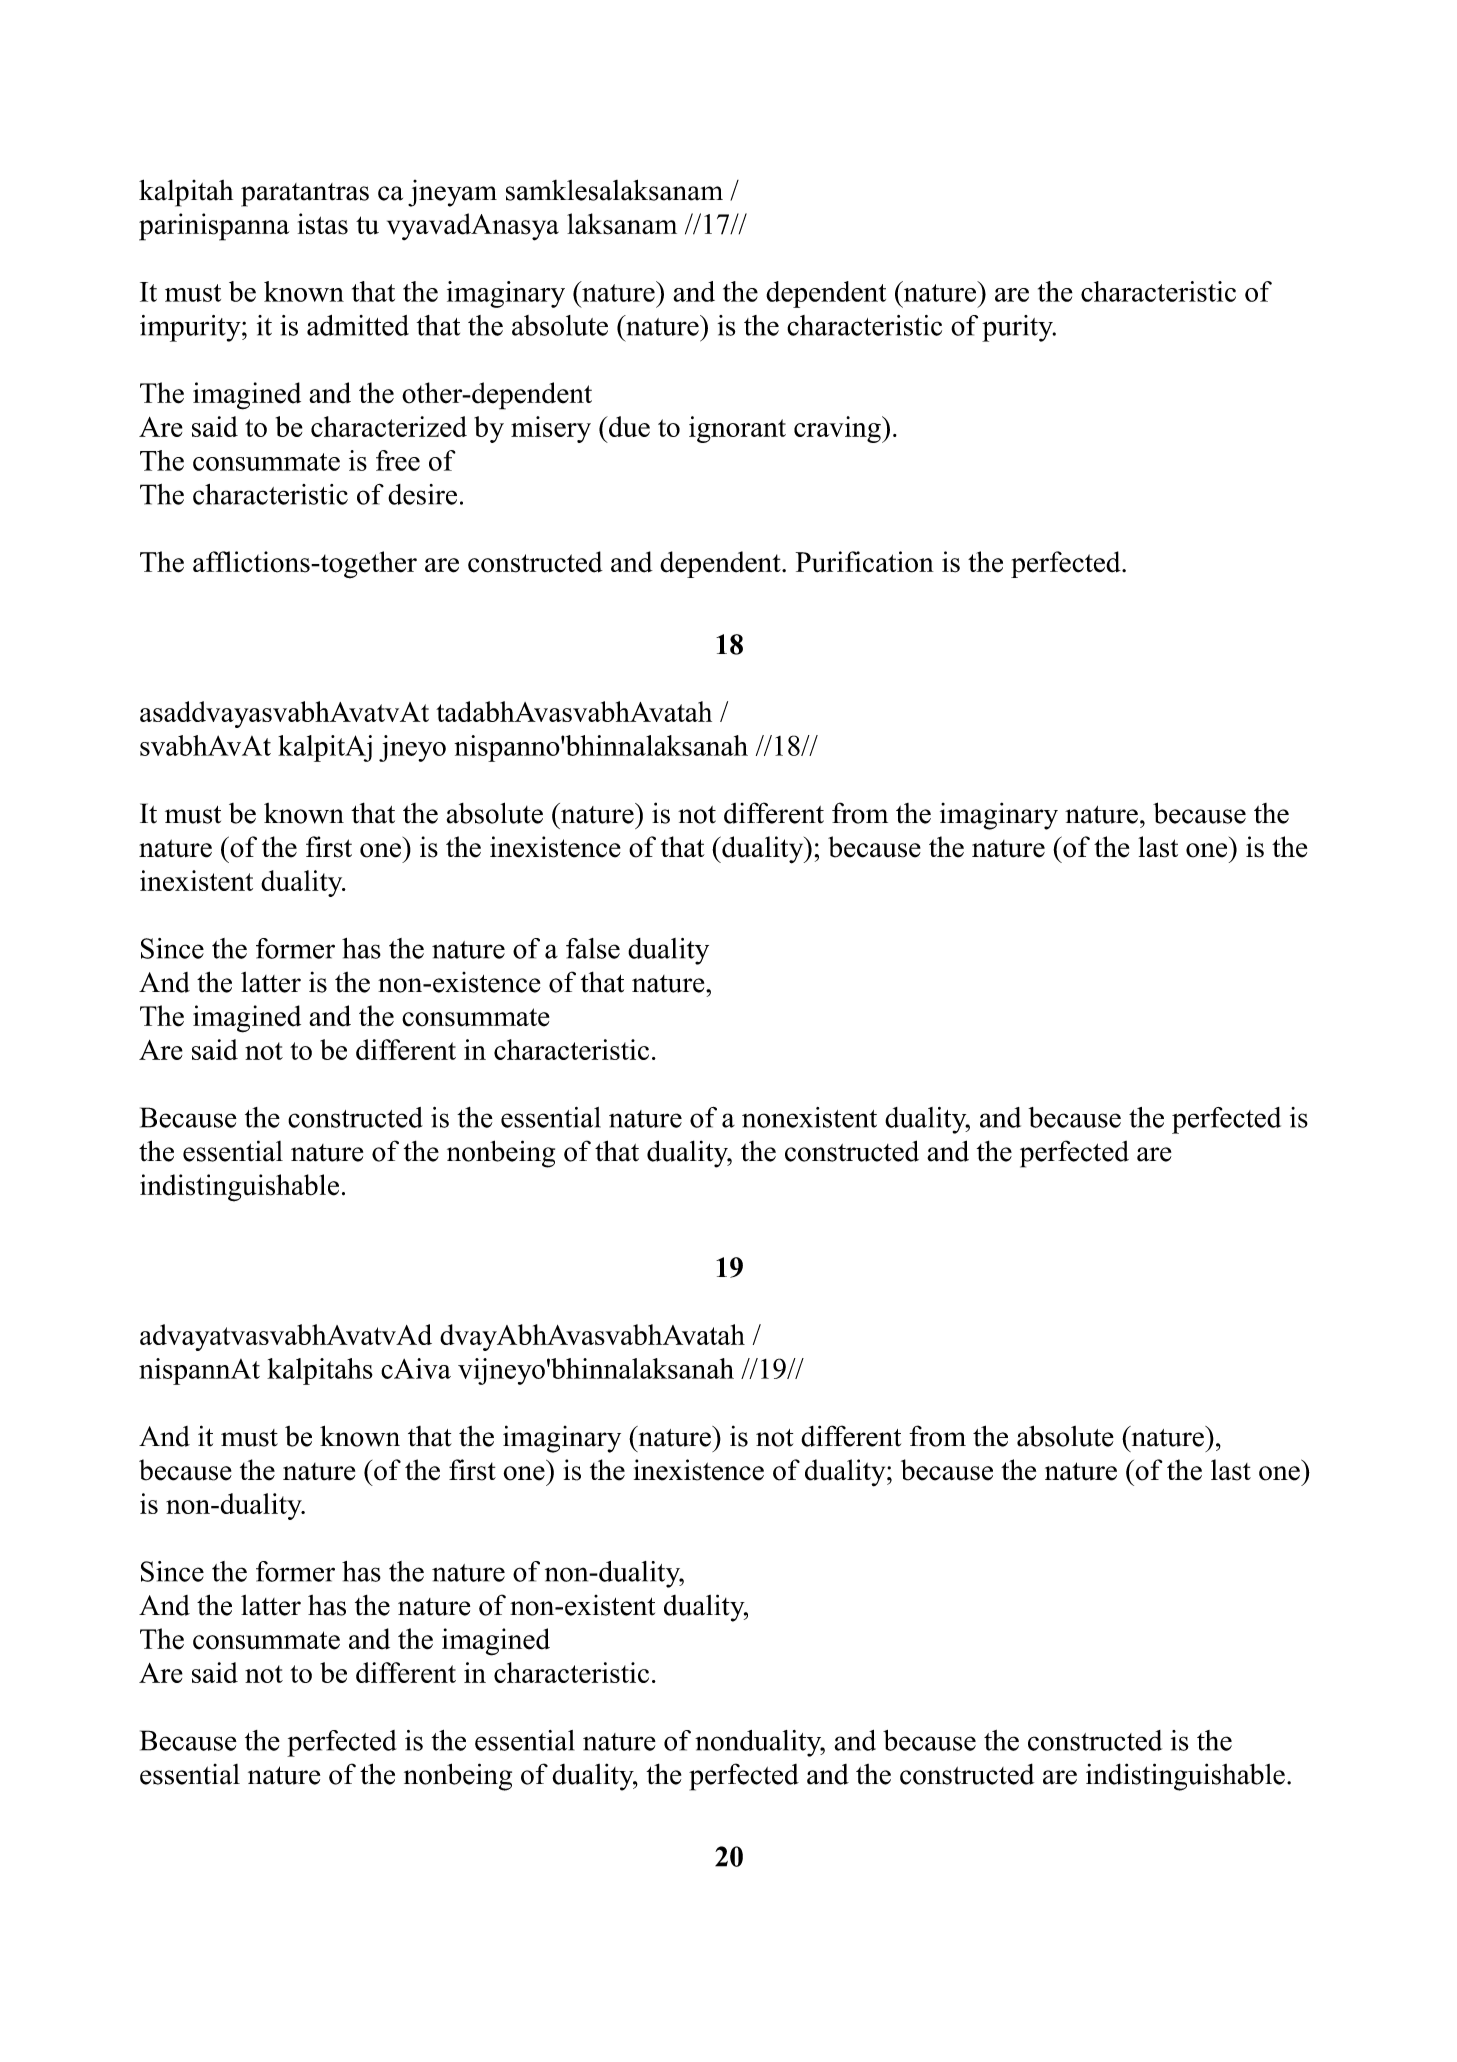 The width and height of the image is (1457, 2062). What do you see at coordinates (737, 429) in the image?
I see `ignorant` at bounding box center [737, 429].
